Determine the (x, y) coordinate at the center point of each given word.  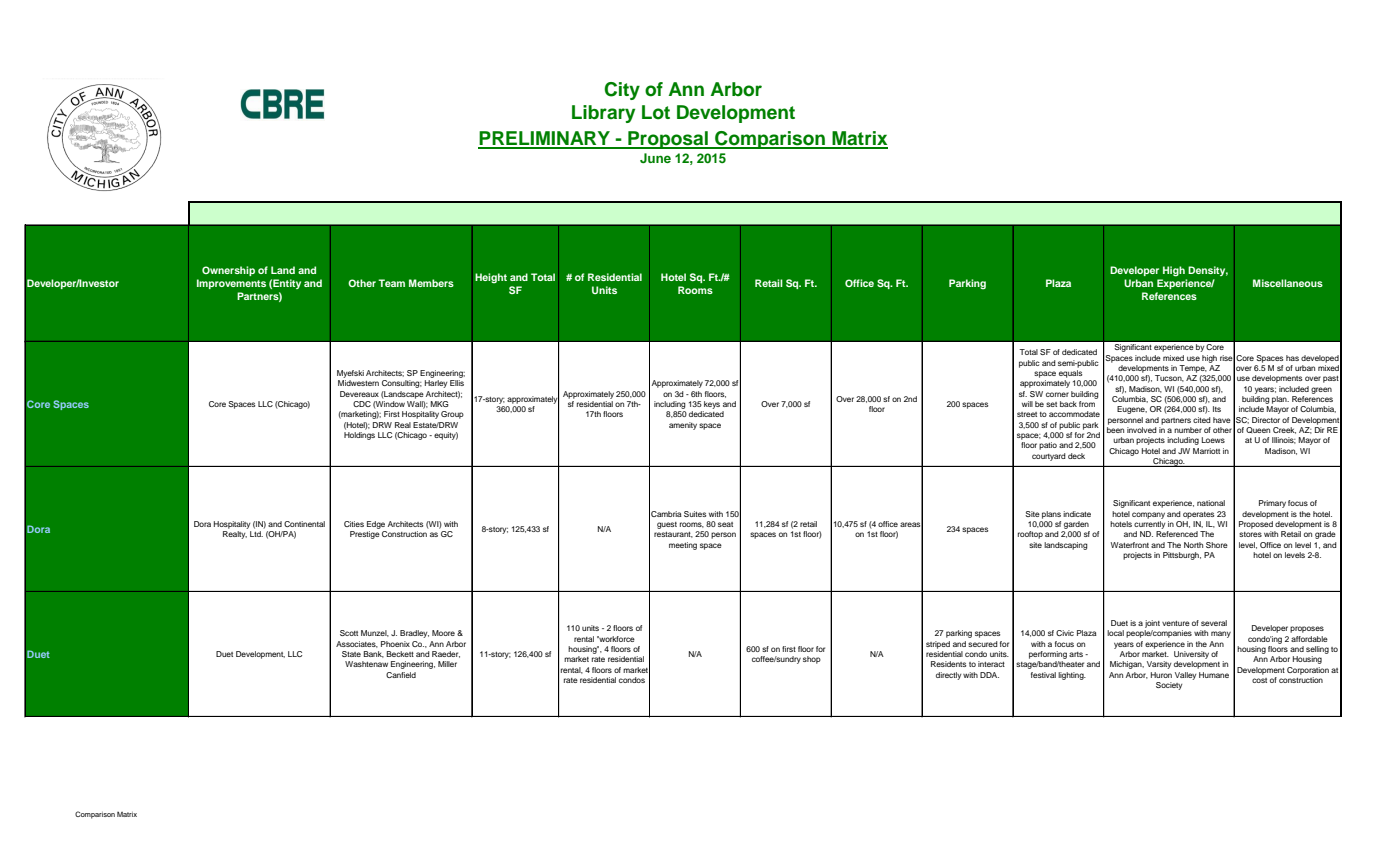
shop (812, 660)
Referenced (1177, 534)
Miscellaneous (1288, 283)
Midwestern (358, 383)
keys (712, 405)
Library (603, 114)
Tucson (1169, 378)
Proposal (668, 140)
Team (391, 283)
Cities (354, 524)
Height (491, 278)
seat (725, 524)
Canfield (401, 675)
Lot (656, 112)
